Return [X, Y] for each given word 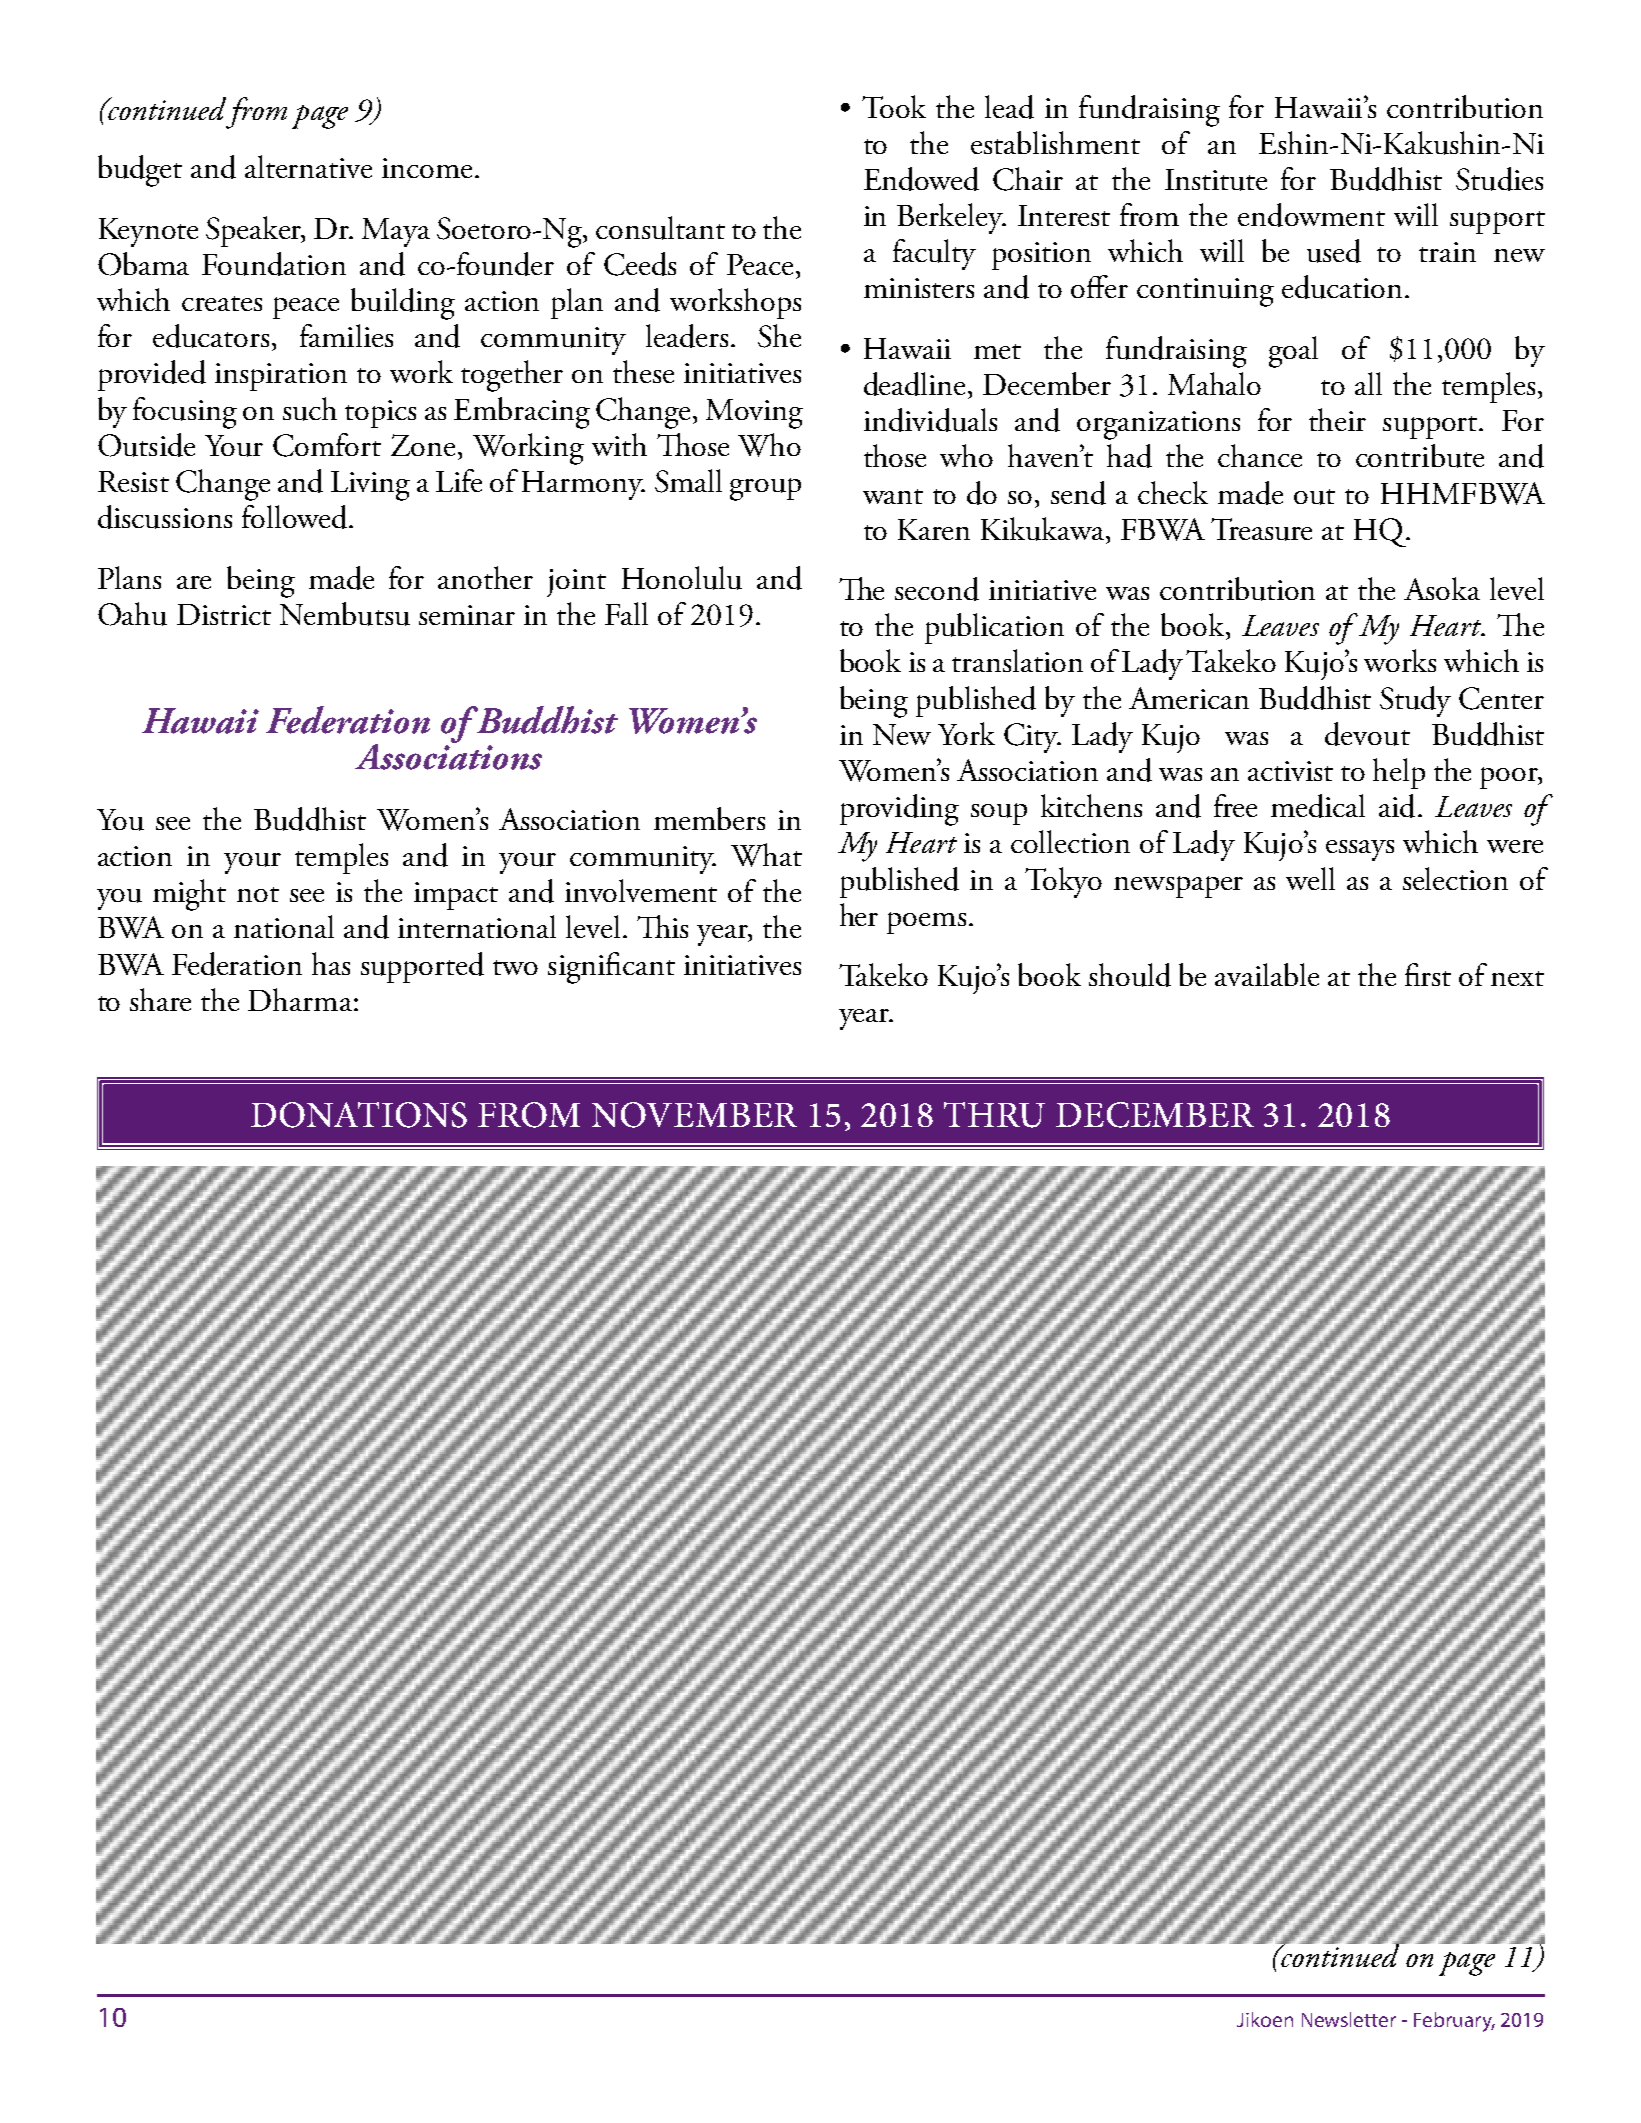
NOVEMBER [694, 1115]
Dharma [300, 999]
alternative [308, 166]
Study [1415, 701]
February [1454, 2022]
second [937, 589]
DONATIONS [359, 1115]
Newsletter [1349, 2019]
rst [1436, 978]
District [224, 614]
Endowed [921, 179]
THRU [994, 1115]
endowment [1311, 215]
